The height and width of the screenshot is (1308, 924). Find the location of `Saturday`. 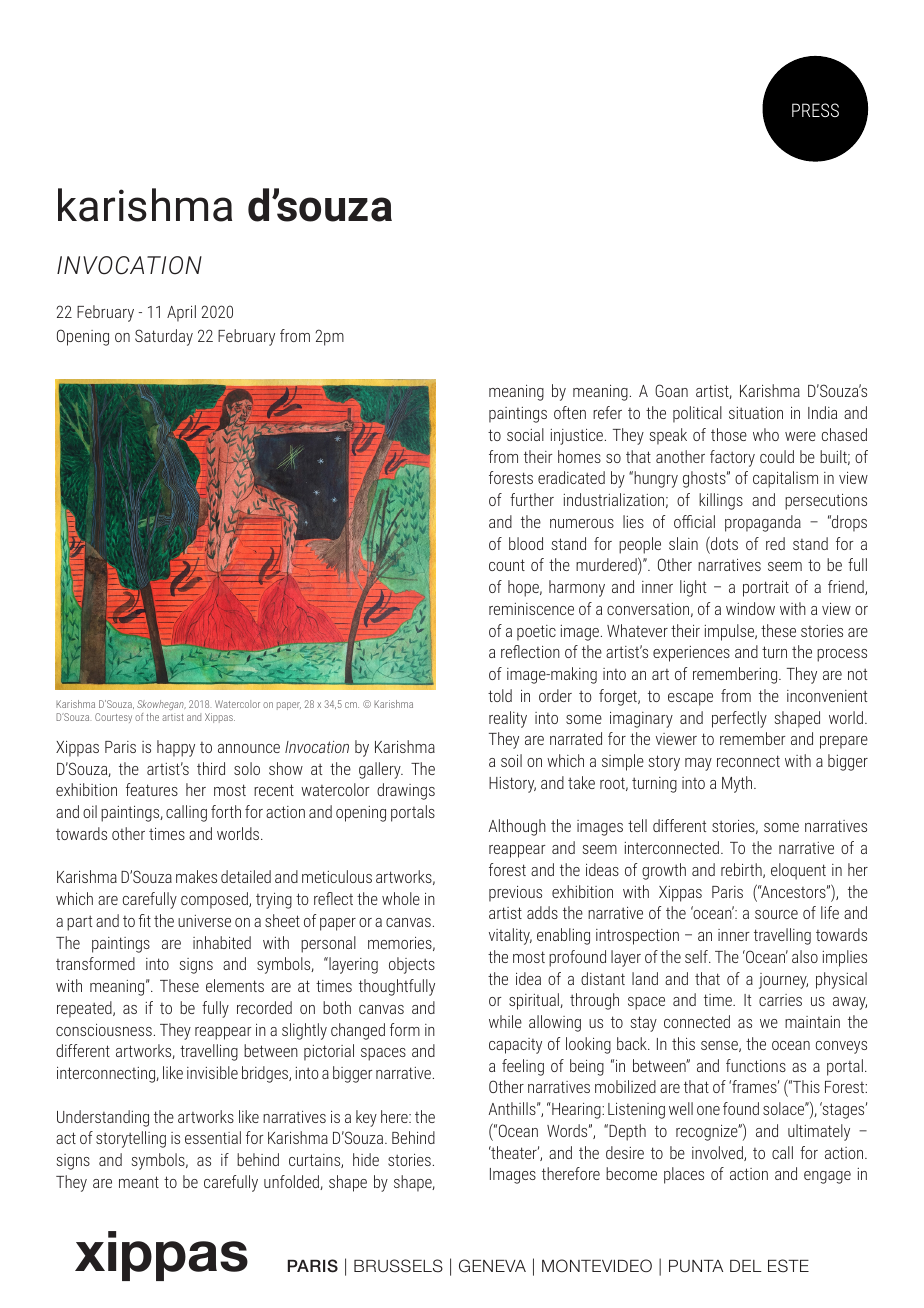

Saturday is located at coordinates (164, 337).
